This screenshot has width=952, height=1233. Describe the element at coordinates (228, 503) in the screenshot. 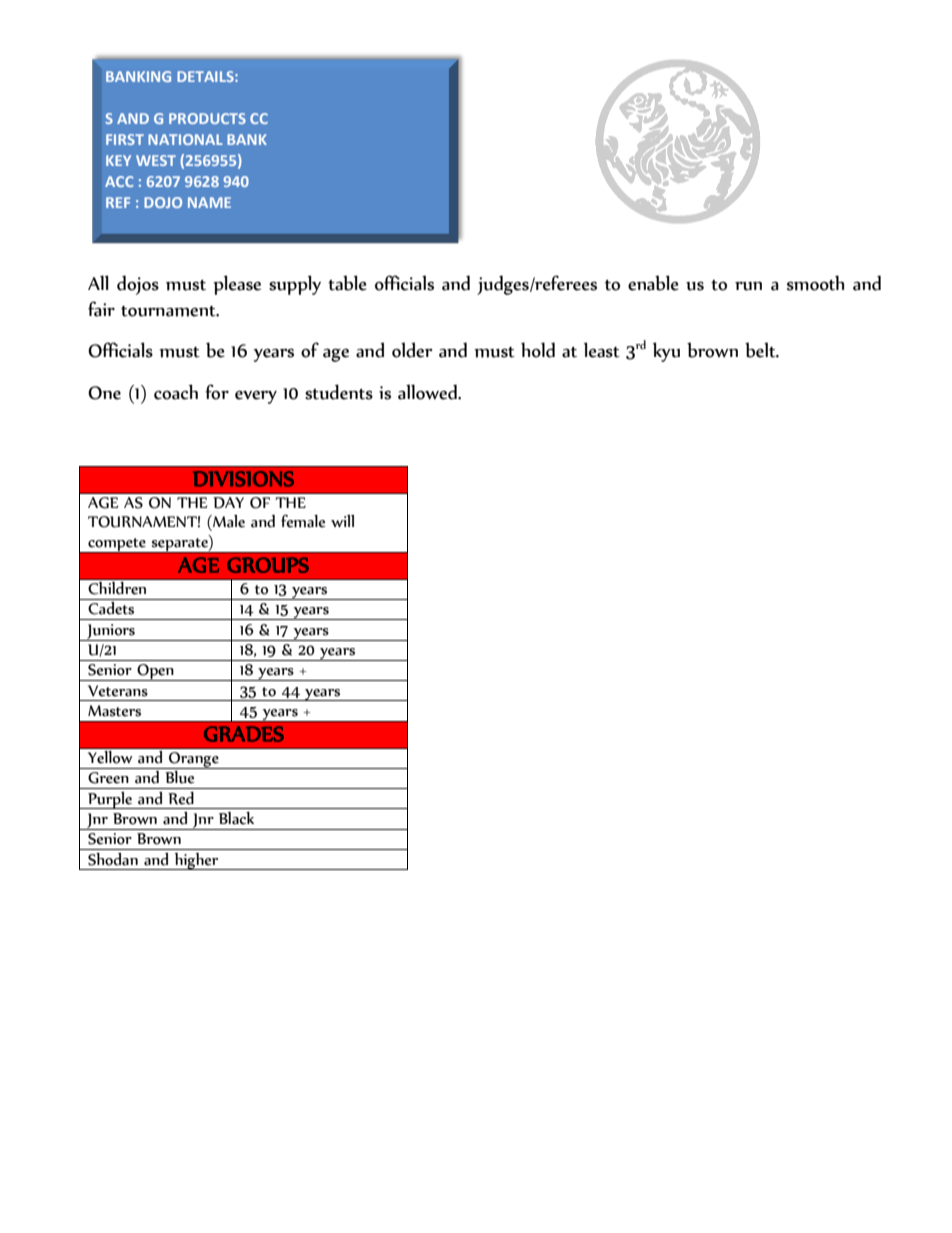

I see `DAY` at that location.
